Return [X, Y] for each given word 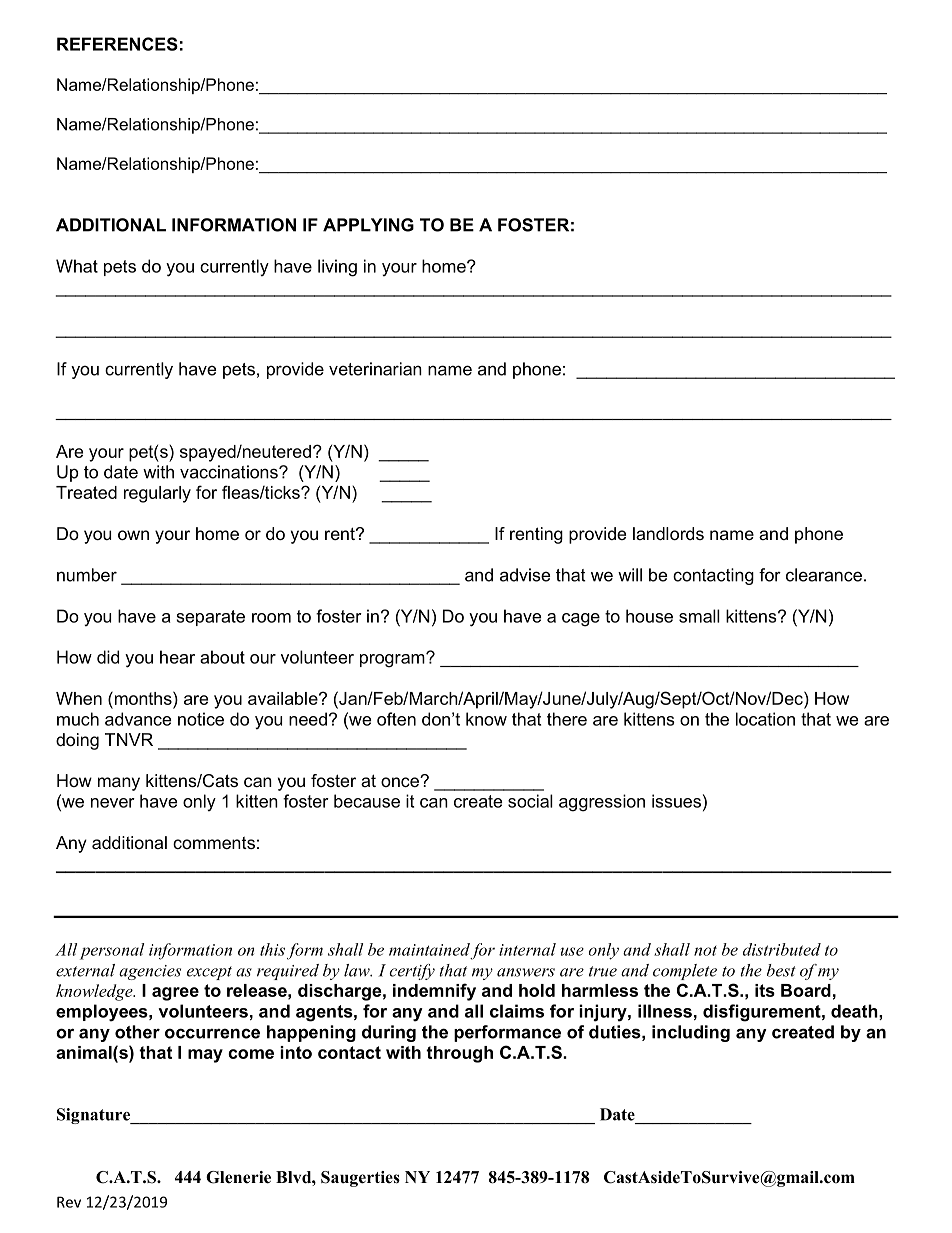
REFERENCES [117, 44]
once [401, 782]
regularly [157, 494]
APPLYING [368, 225]
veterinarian [375, 369]
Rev [69, 1202]
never [113, 803]
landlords [668, 533]
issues [676, 801]
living [337, 268]
